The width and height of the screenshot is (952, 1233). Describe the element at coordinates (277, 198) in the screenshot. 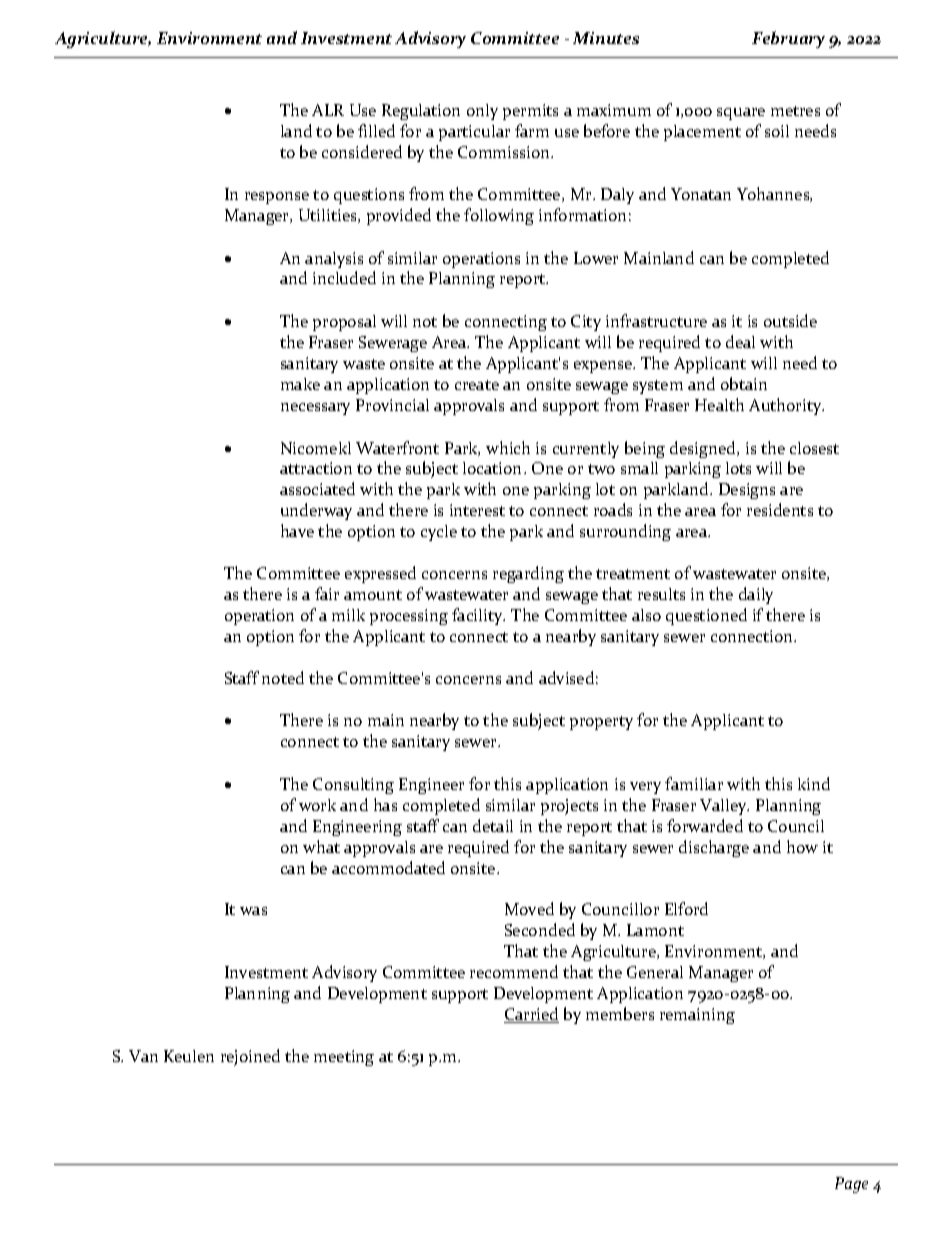

I see `response` at that location.
